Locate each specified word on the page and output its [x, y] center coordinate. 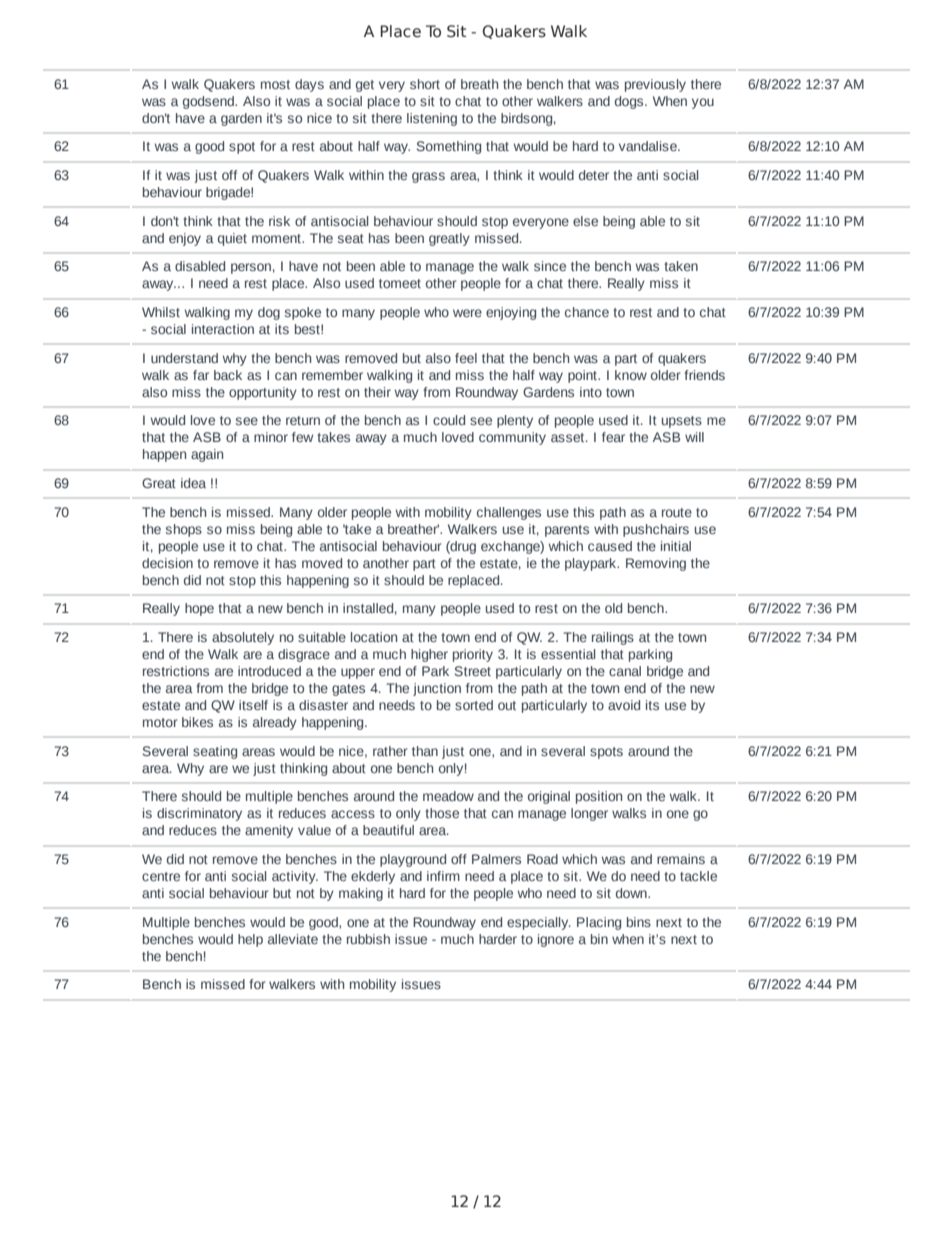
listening [432, 119]
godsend [209, 102]
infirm [443, 876]
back [228, 375]
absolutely [243, 638]
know [631, 375]
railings [613, 638]
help [250, 940]
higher [429, 655]
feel [466, 358]
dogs [630, 102]
